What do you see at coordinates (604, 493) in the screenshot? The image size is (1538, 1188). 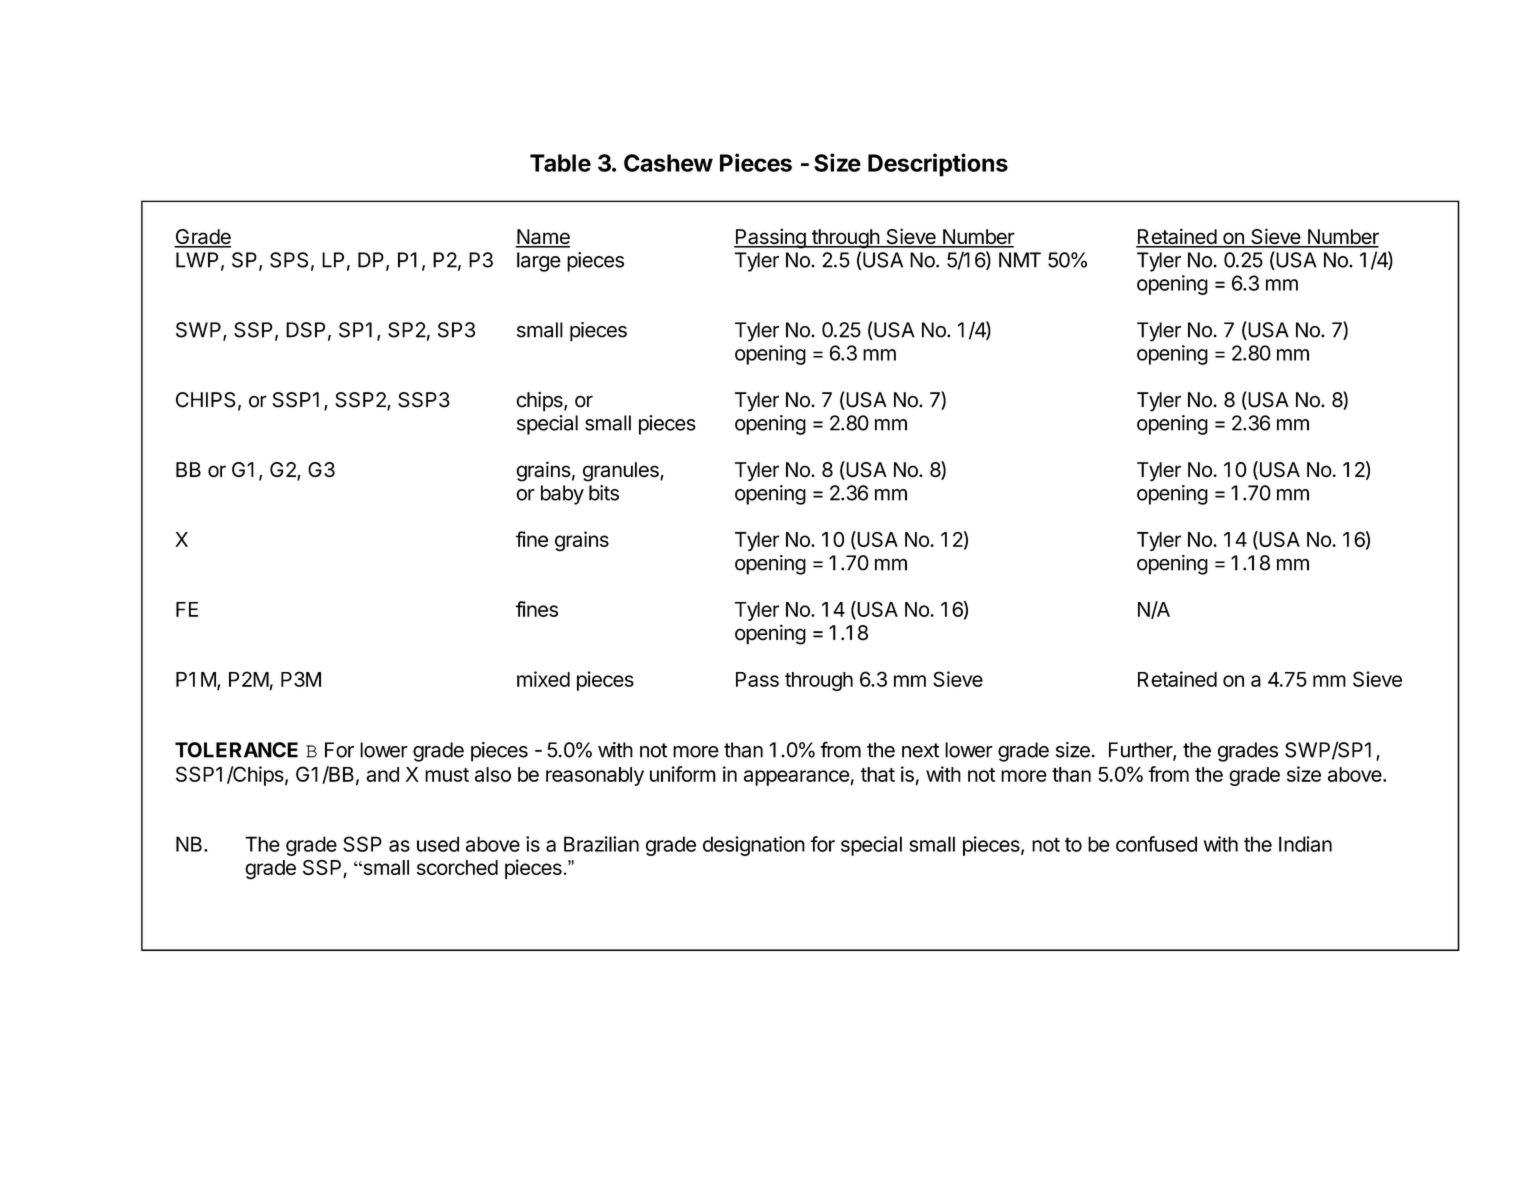 I see `bits` at bounding box center [604, 493].
